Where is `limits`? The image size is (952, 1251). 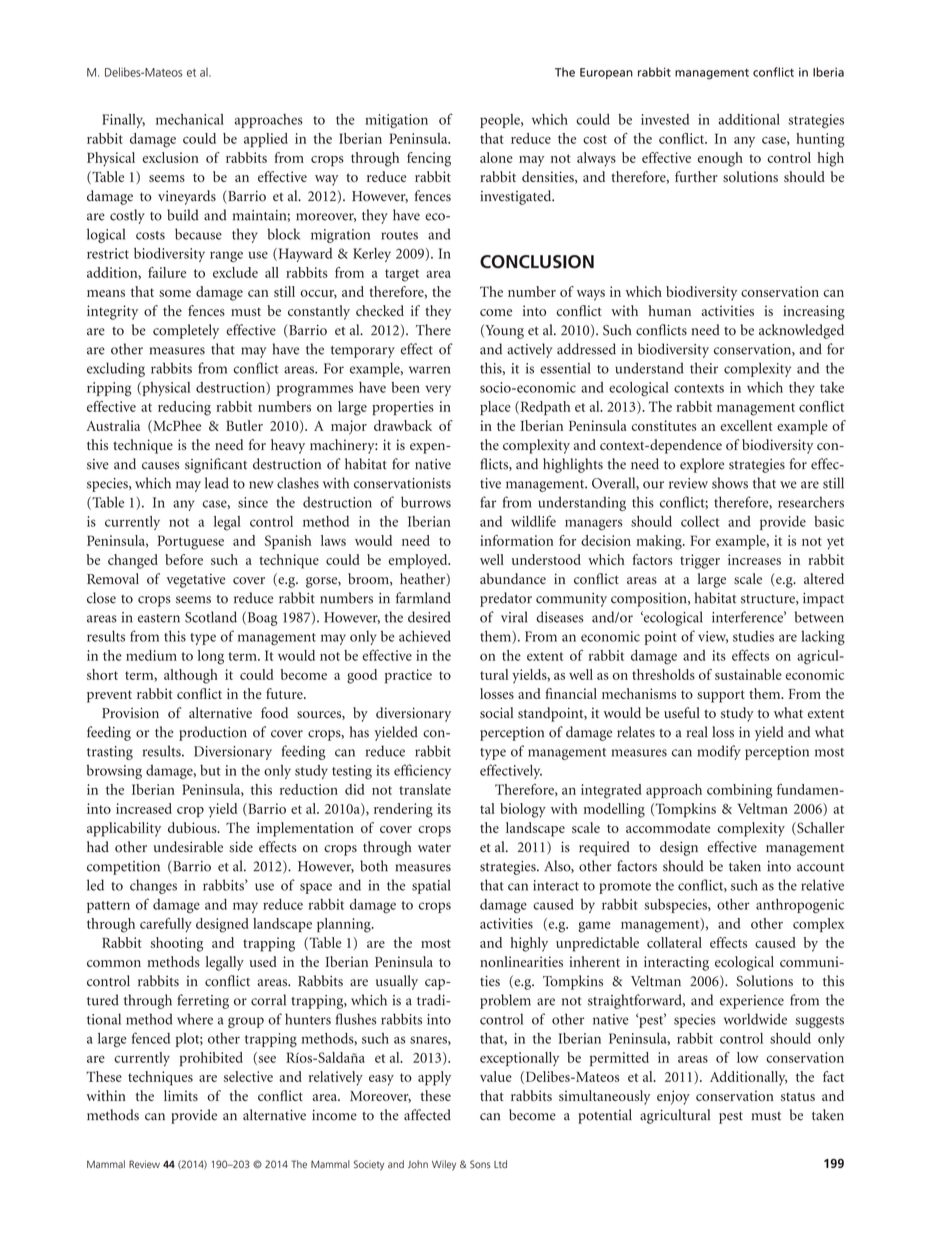
limits is located at coordinates (181, 1095).
